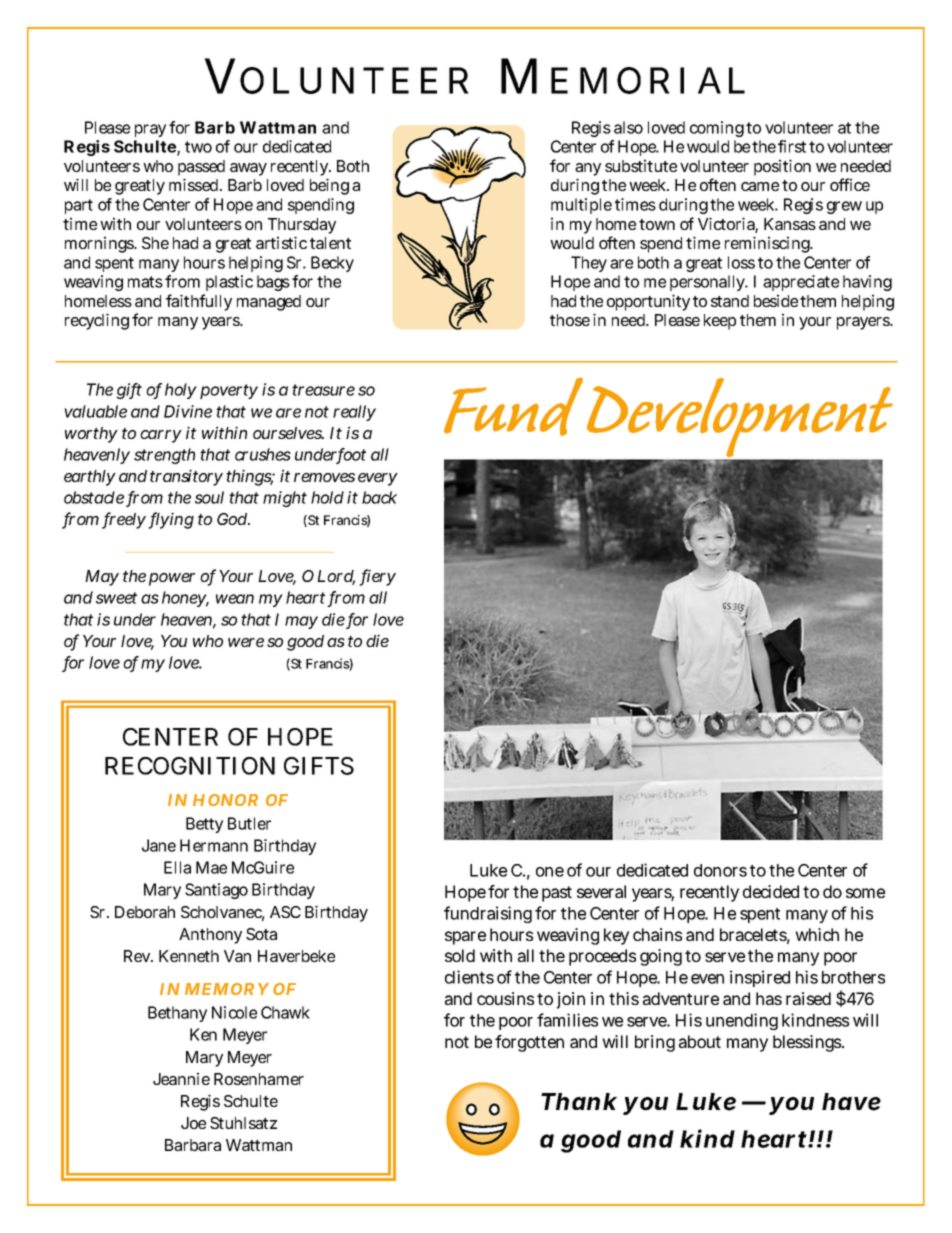 The height and width of the image is (1233, 952). Describe the element at coordinates (782, 167) in the image. I see `position` at that location.
